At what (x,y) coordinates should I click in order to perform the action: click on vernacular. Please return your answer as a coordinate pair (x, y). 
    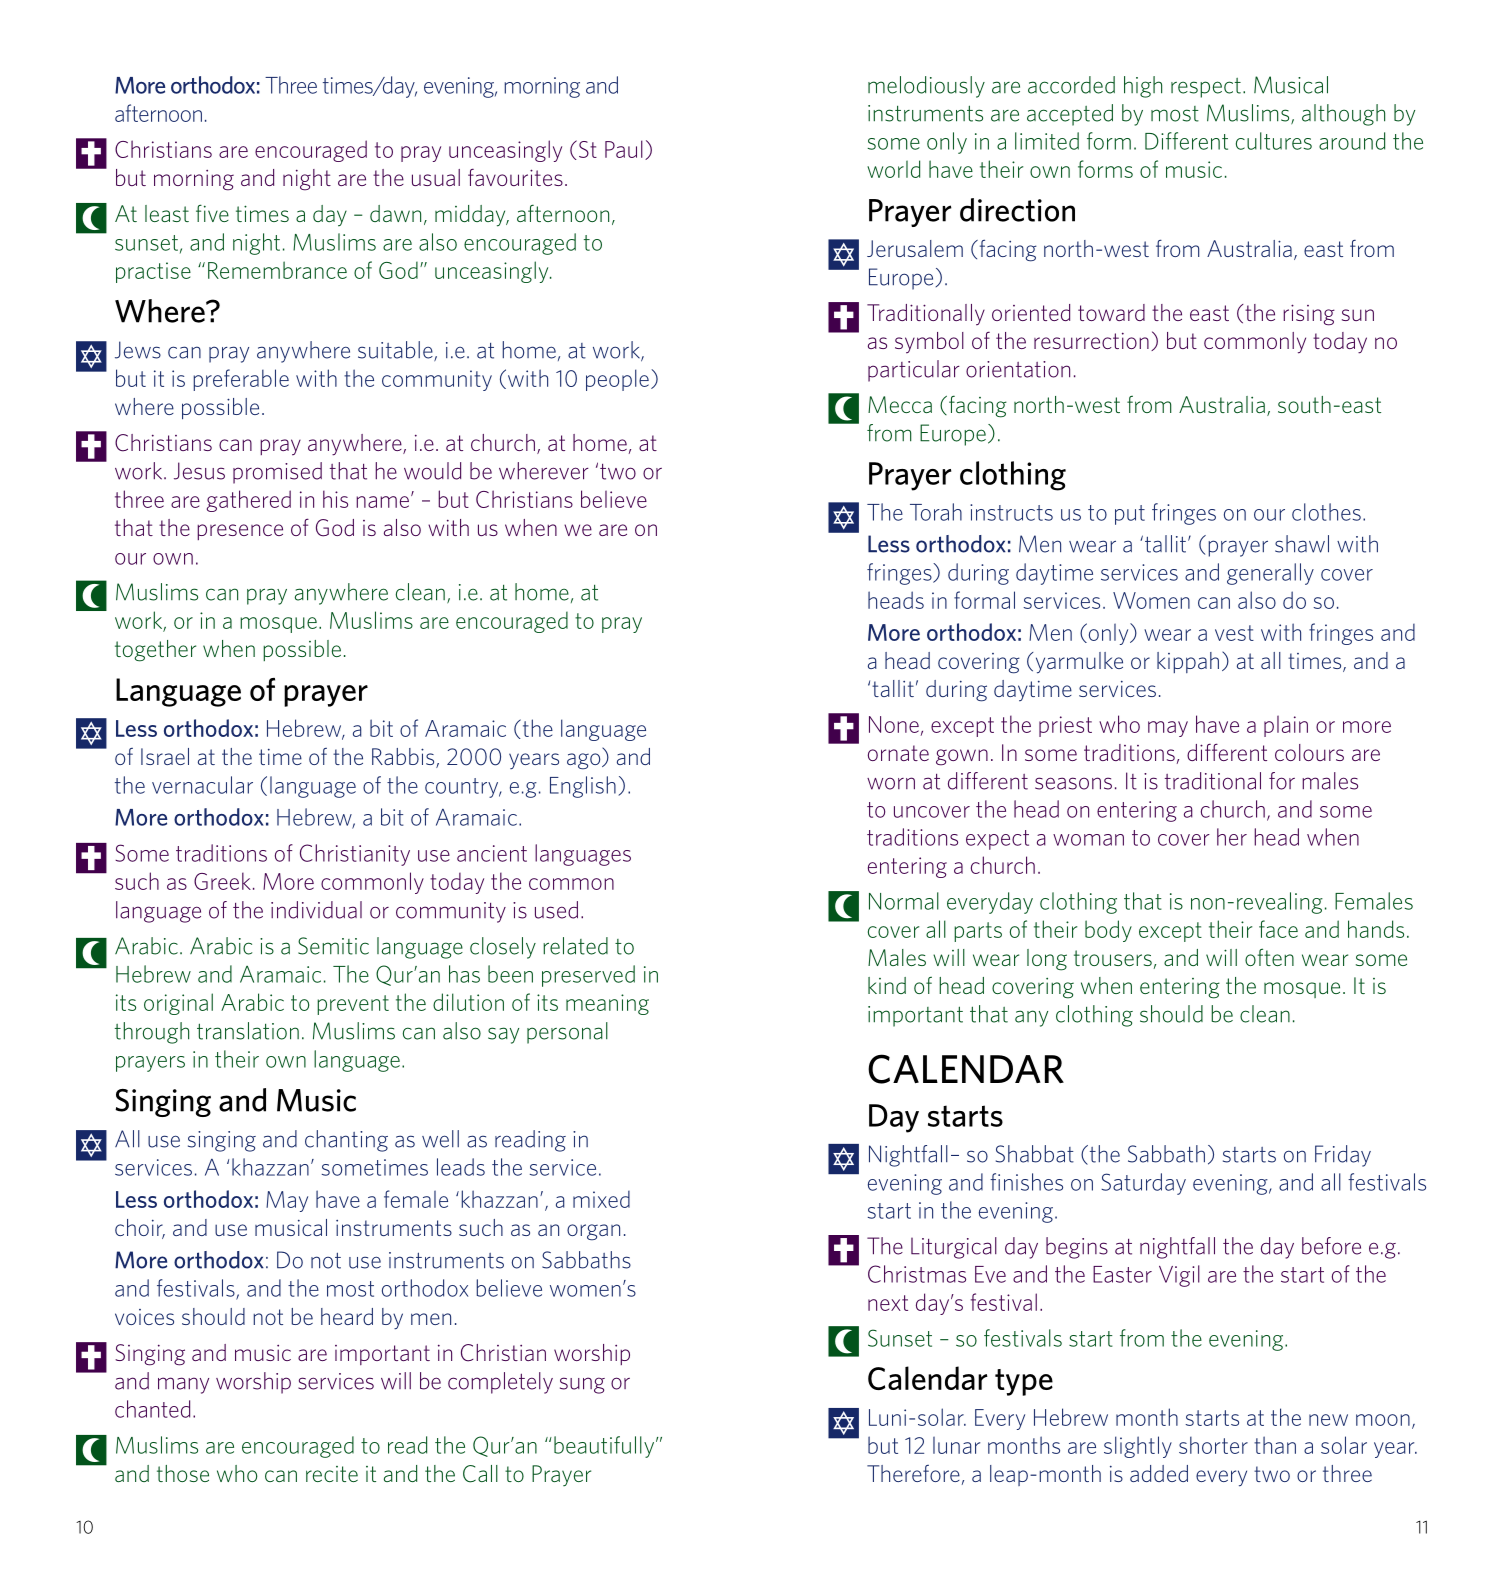
    Looking at the image, I should click on (202, 785).
